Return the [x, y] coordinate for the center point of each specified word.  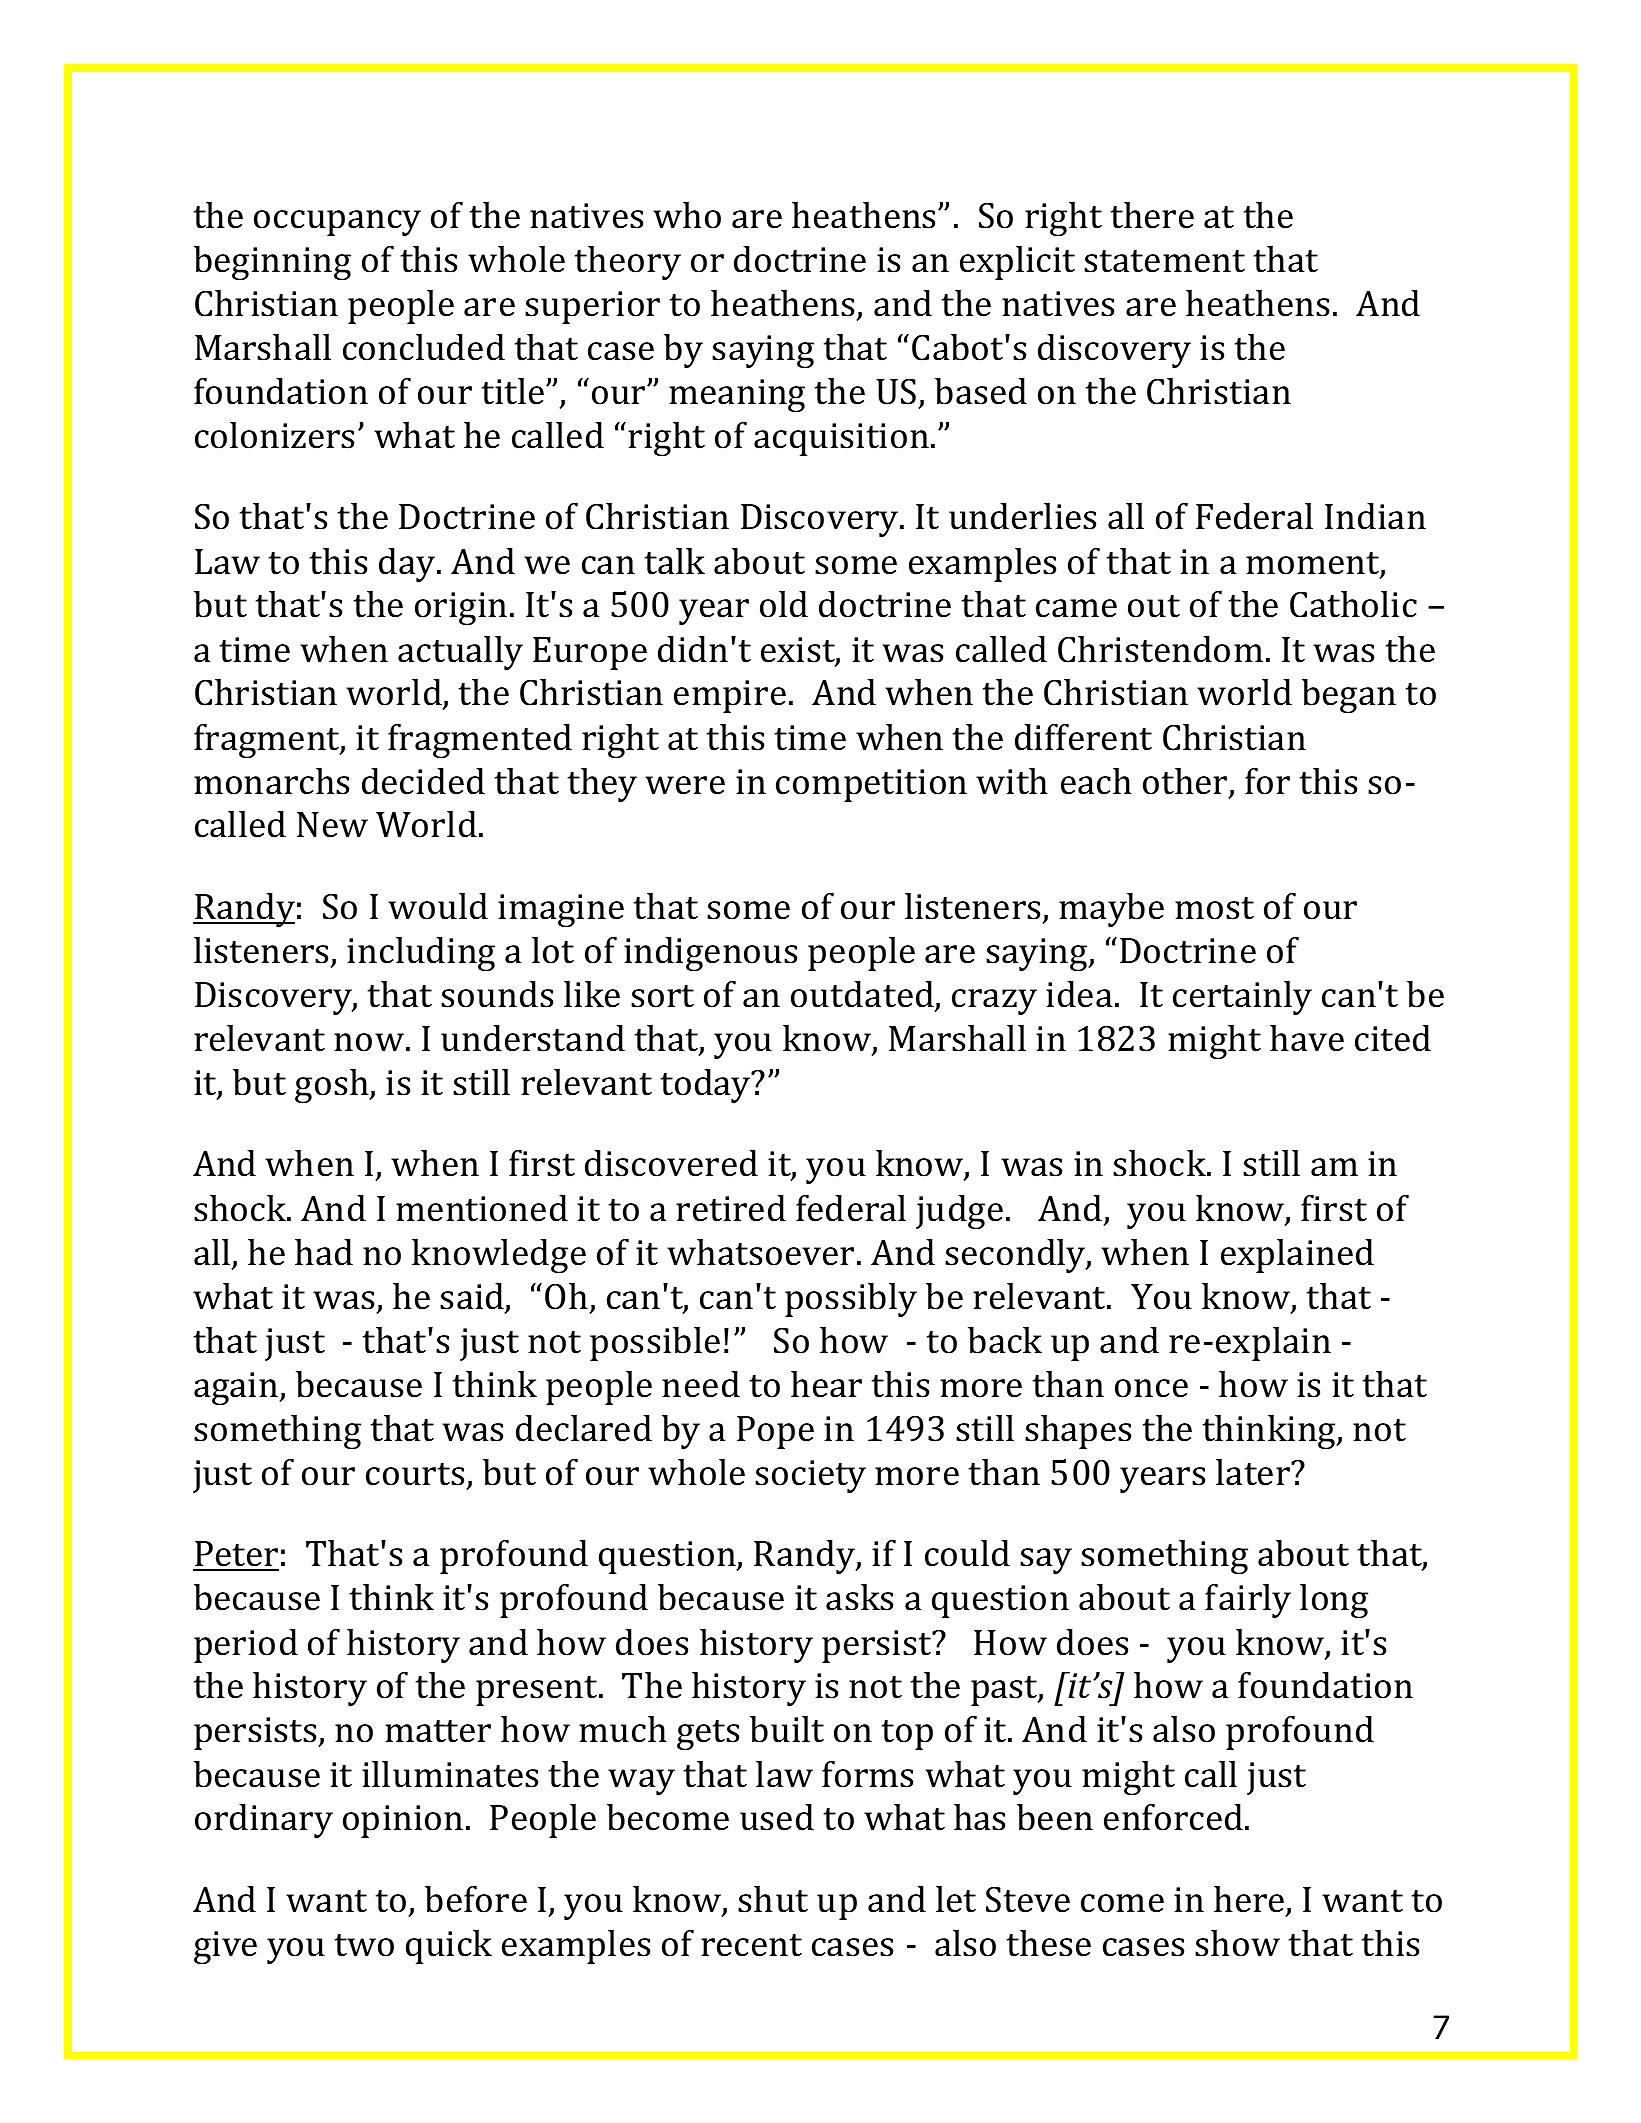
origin [461, 608]
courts [415, 1474]
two [364, 1945]
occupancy [337, 223]
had [324, 1252]
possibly [851, 1300]
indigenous [710, 954]
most [1214, 908]
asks [859, 1597]
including [421, 954]
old [784, 604]
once [1151, 1388]
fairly [1248, 1601]
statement [1164, 261]
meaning [737, 395]
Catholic [1353, 604]
